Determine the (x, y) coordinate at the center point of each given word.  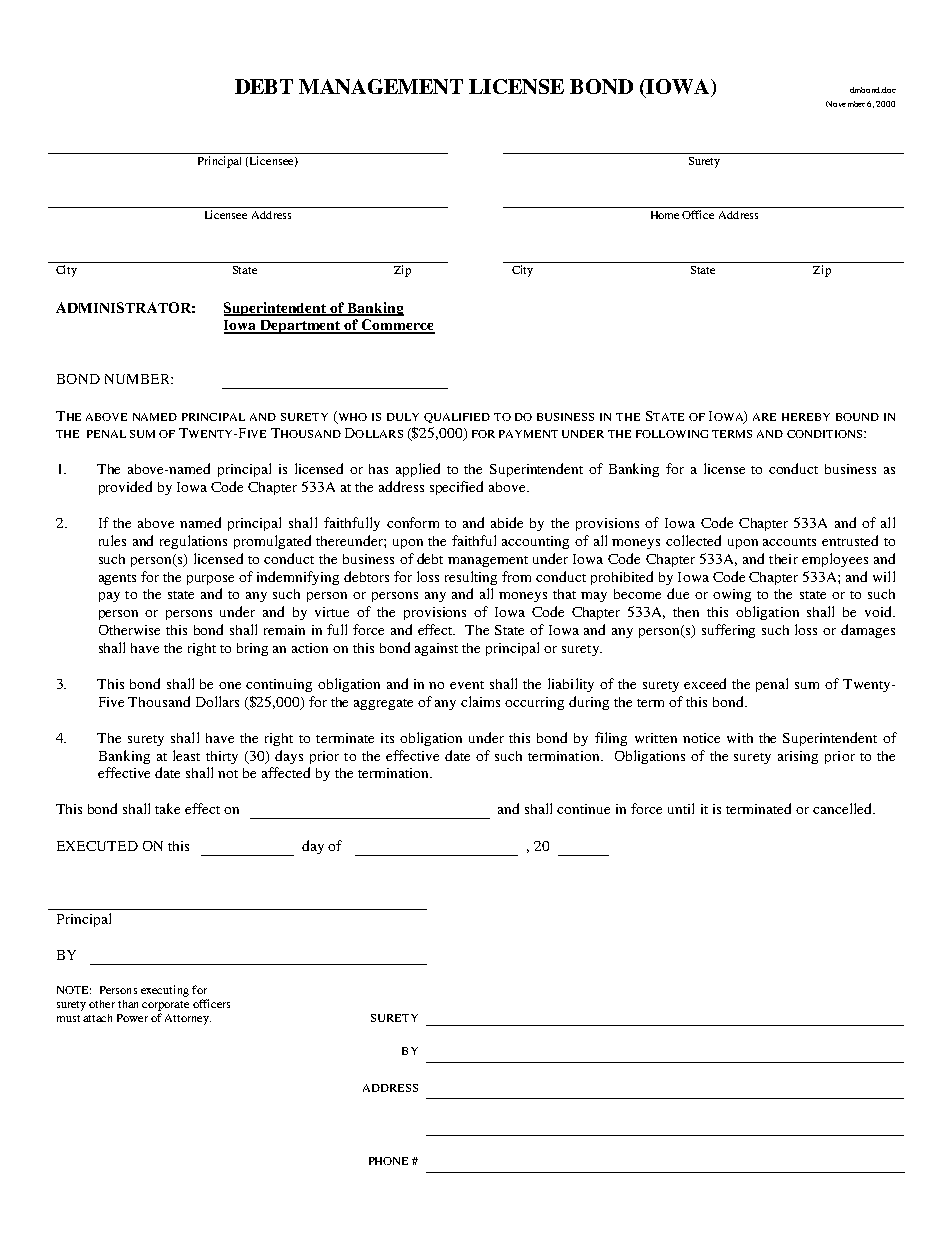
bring (252, 649)
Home (665, 215)
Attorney (188, 1019)
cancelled (844, 808)
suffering (728, 631)
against (436, 649)
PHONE (388, 1161)
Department (301, 327)
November (845, 104)
